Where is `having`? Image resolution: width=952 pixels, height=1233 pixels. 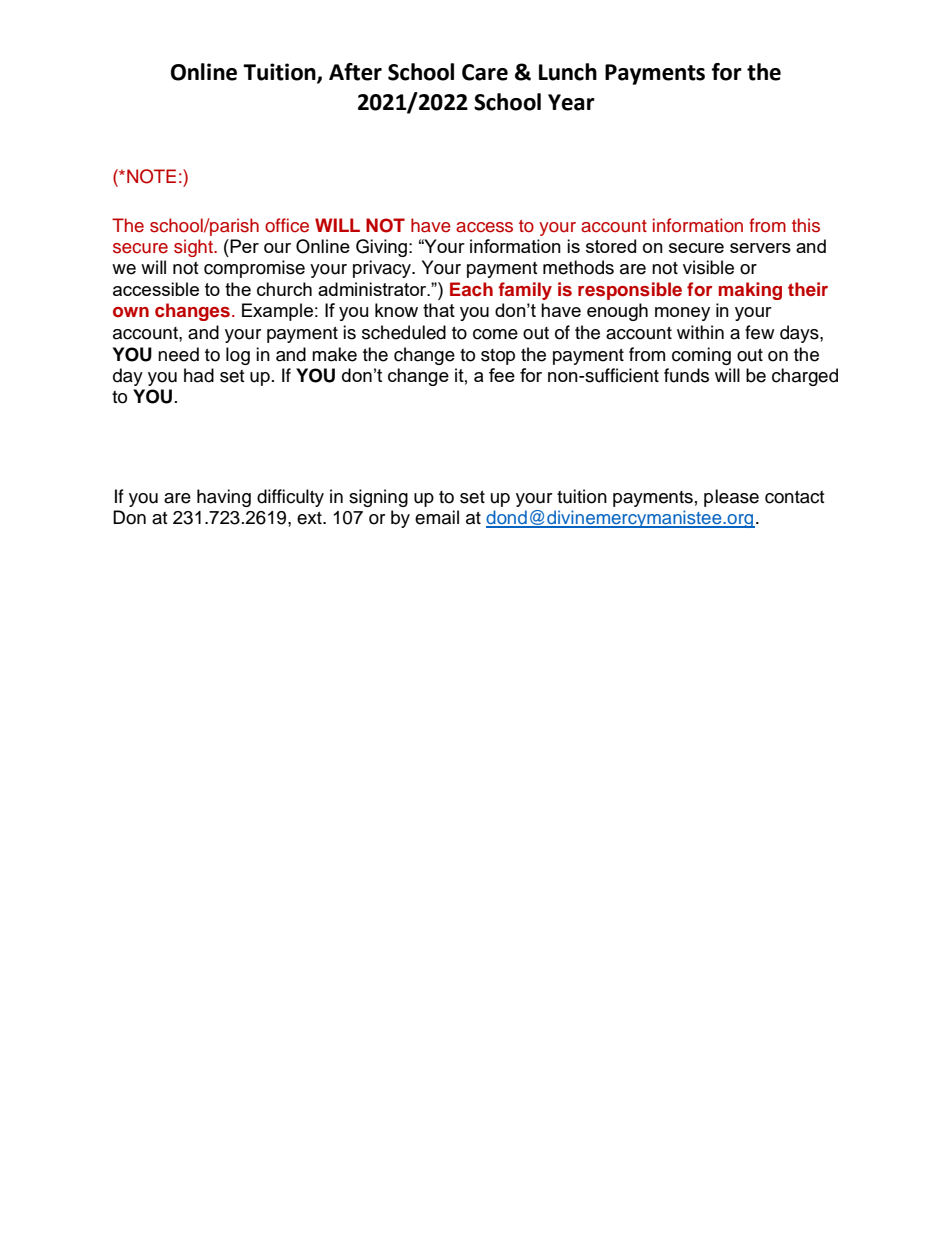 having is located at coordinates (224, 498).
